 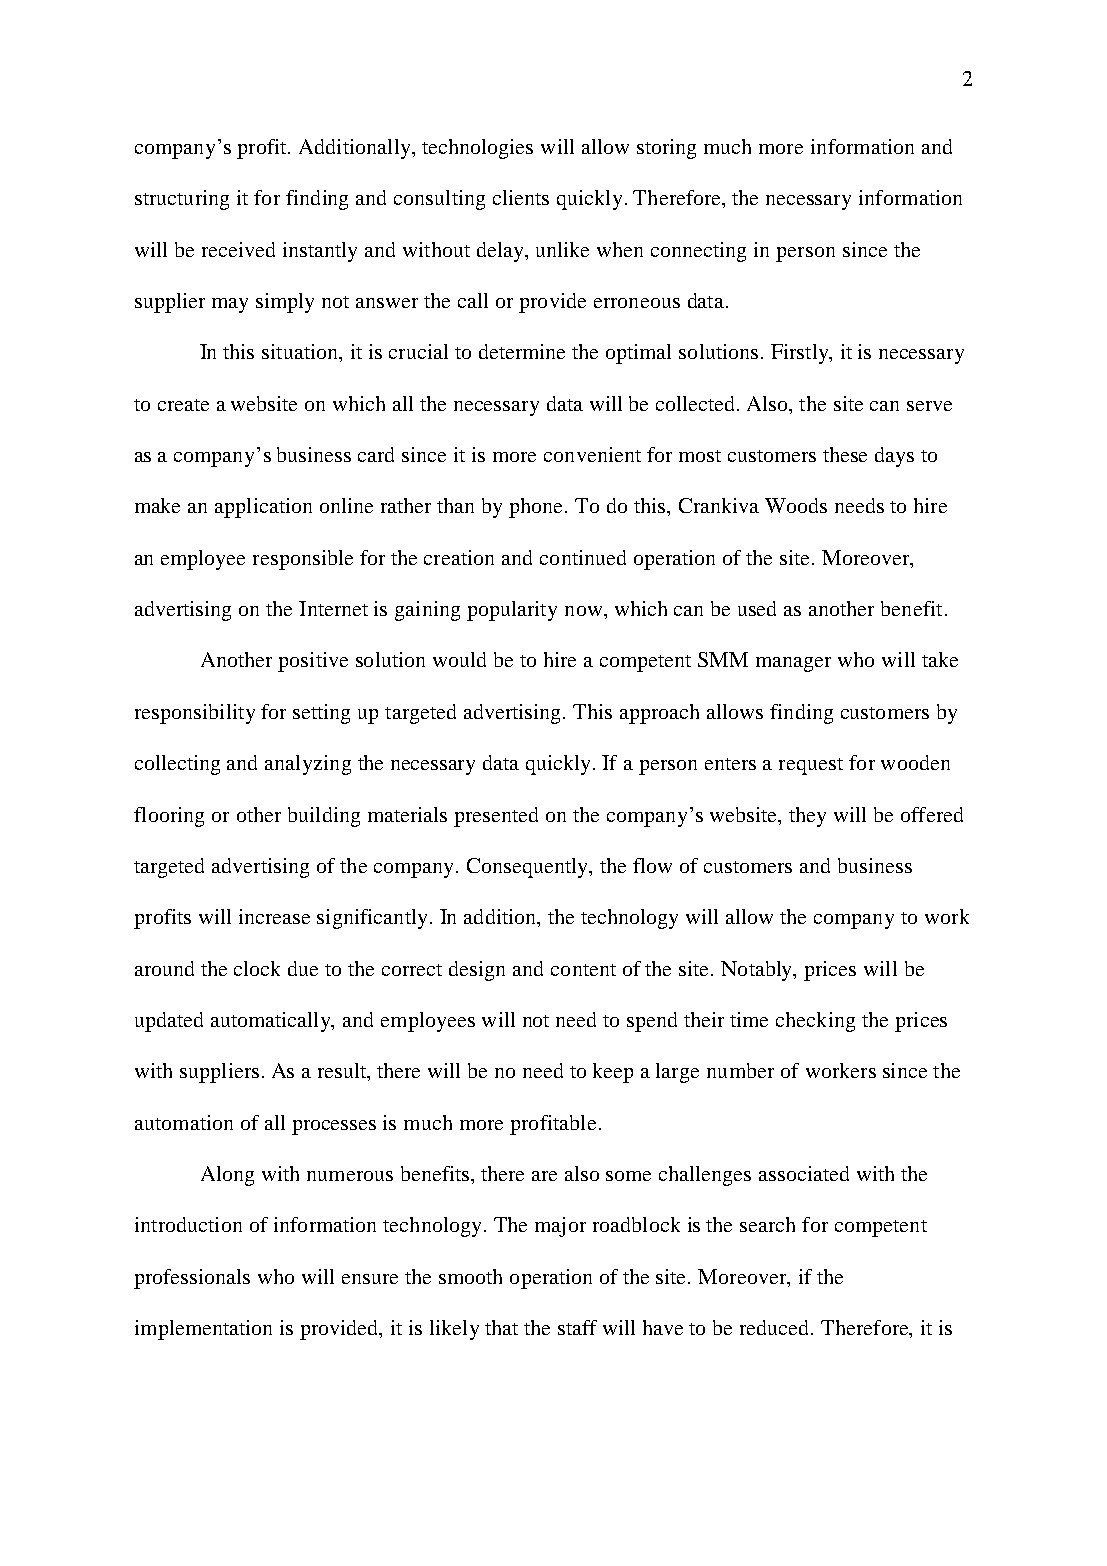 What do you see at coordinates (815, 1022) in the page?
I see `checking` at bounding box center [815, 1022].
